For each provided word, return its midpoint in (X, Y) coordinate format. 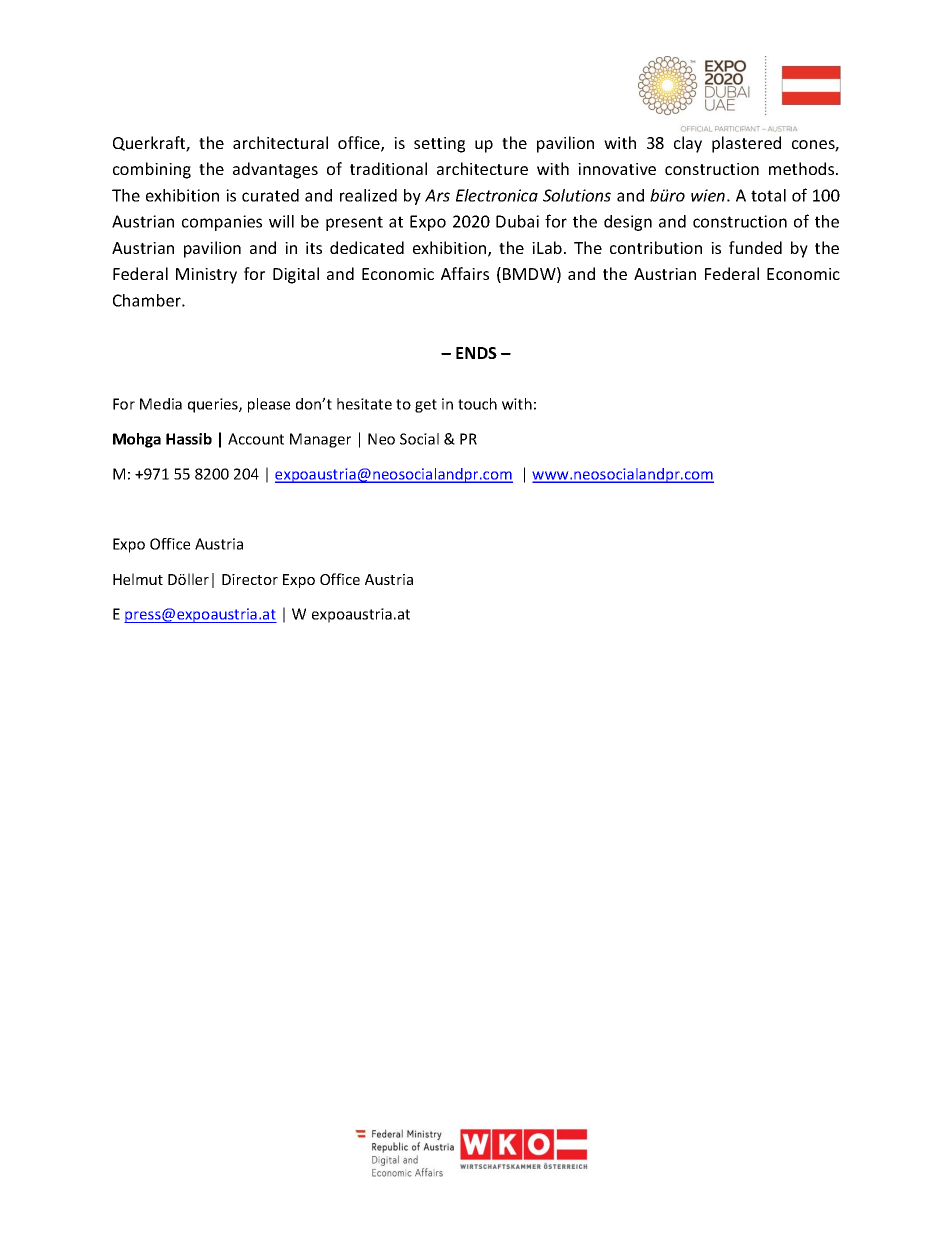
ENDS (476, 353)
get (426, 406)
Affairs (465, 273)
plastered (746, 144)
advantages (275, 170)
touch (477, 404)
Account (256, 439)
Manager (320, 440)
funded (755, 247)
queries (214, 405)
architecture (482, 168)
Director (250, 579)
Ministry (206, 276)
